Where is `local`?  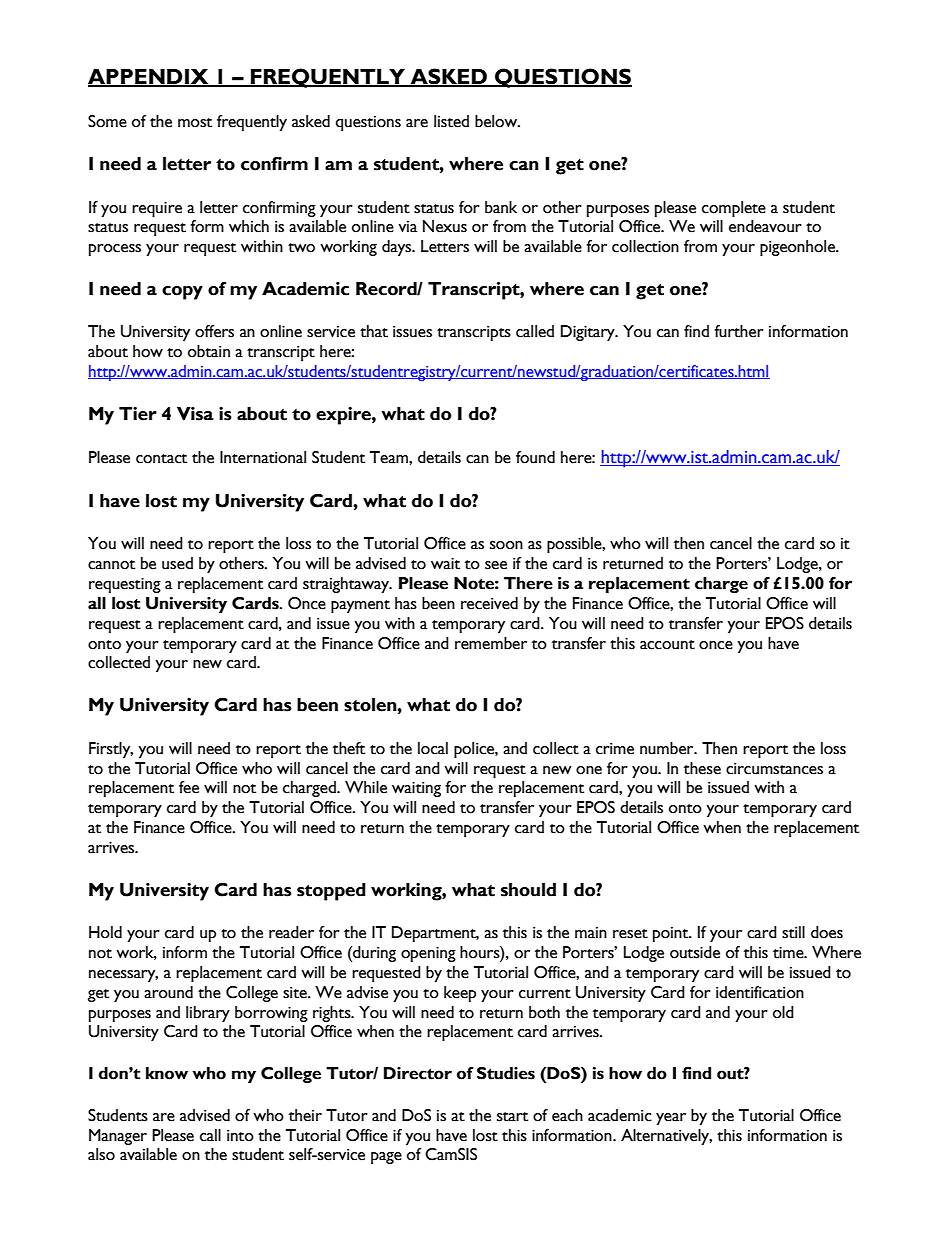 local is located at coordinates (433, 748).
